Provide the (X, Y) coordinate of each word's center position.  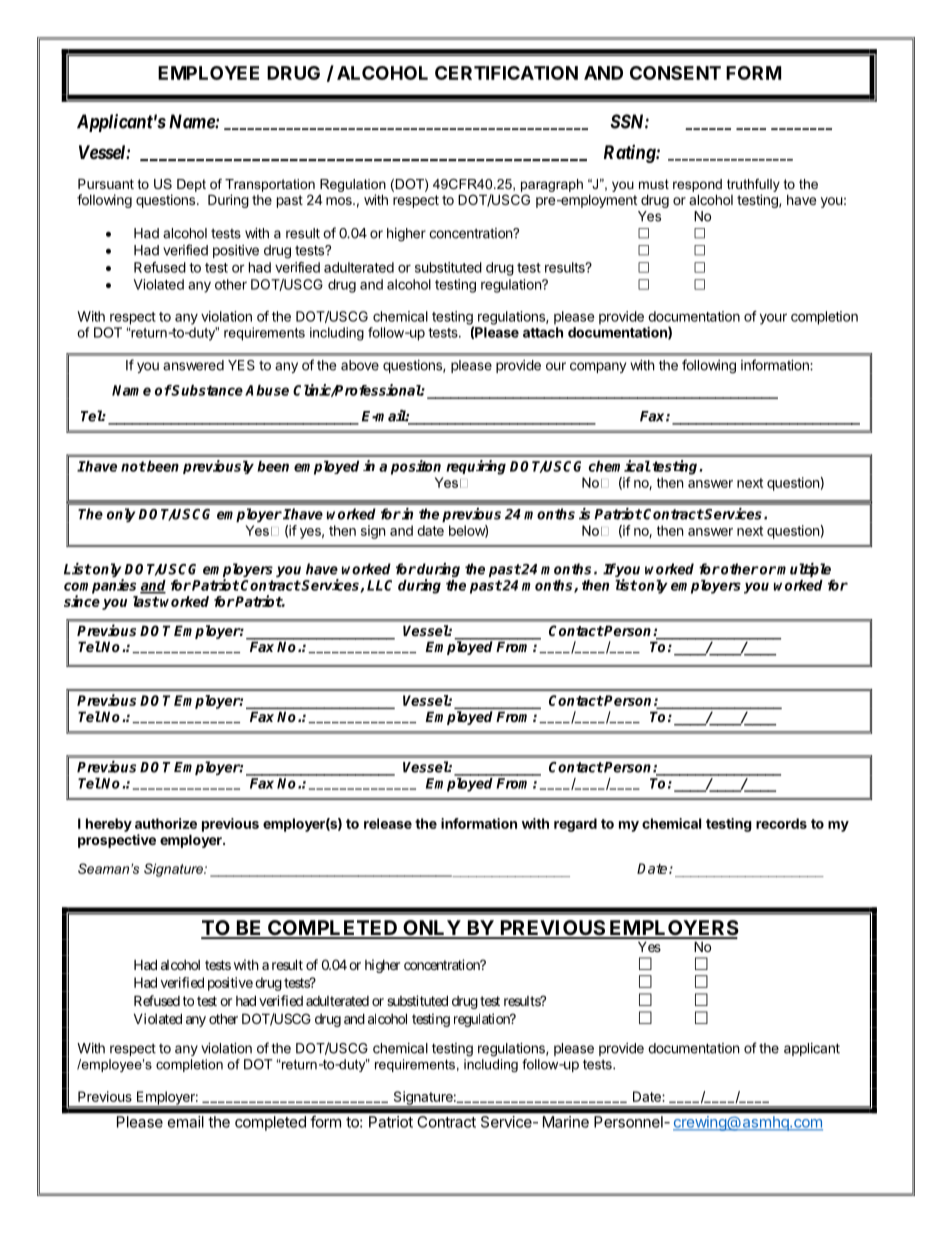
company (598, 367)
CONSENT (675, 73)
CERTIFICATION (506, 73)
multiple (804, 570)
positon (416, 467)
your (773, 319)
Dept (191, 185)
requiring (476, 467)
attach (543, 332)
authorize (166, 823)
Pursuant (106, 183)
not (133, 466)
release (388, 823)
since (82, 601)
